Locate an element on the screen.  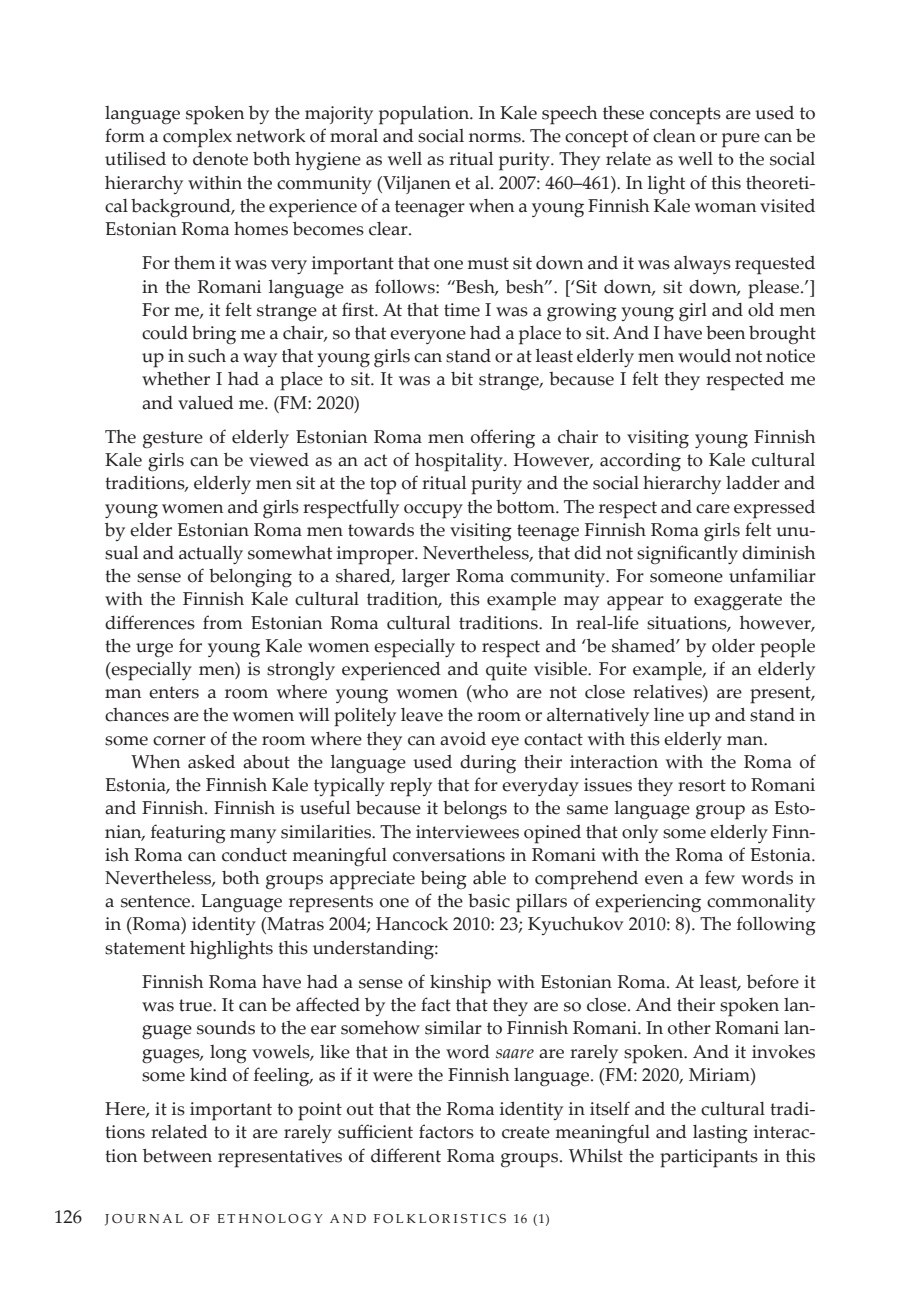
interviewees is located at coordinates (467, 832).
